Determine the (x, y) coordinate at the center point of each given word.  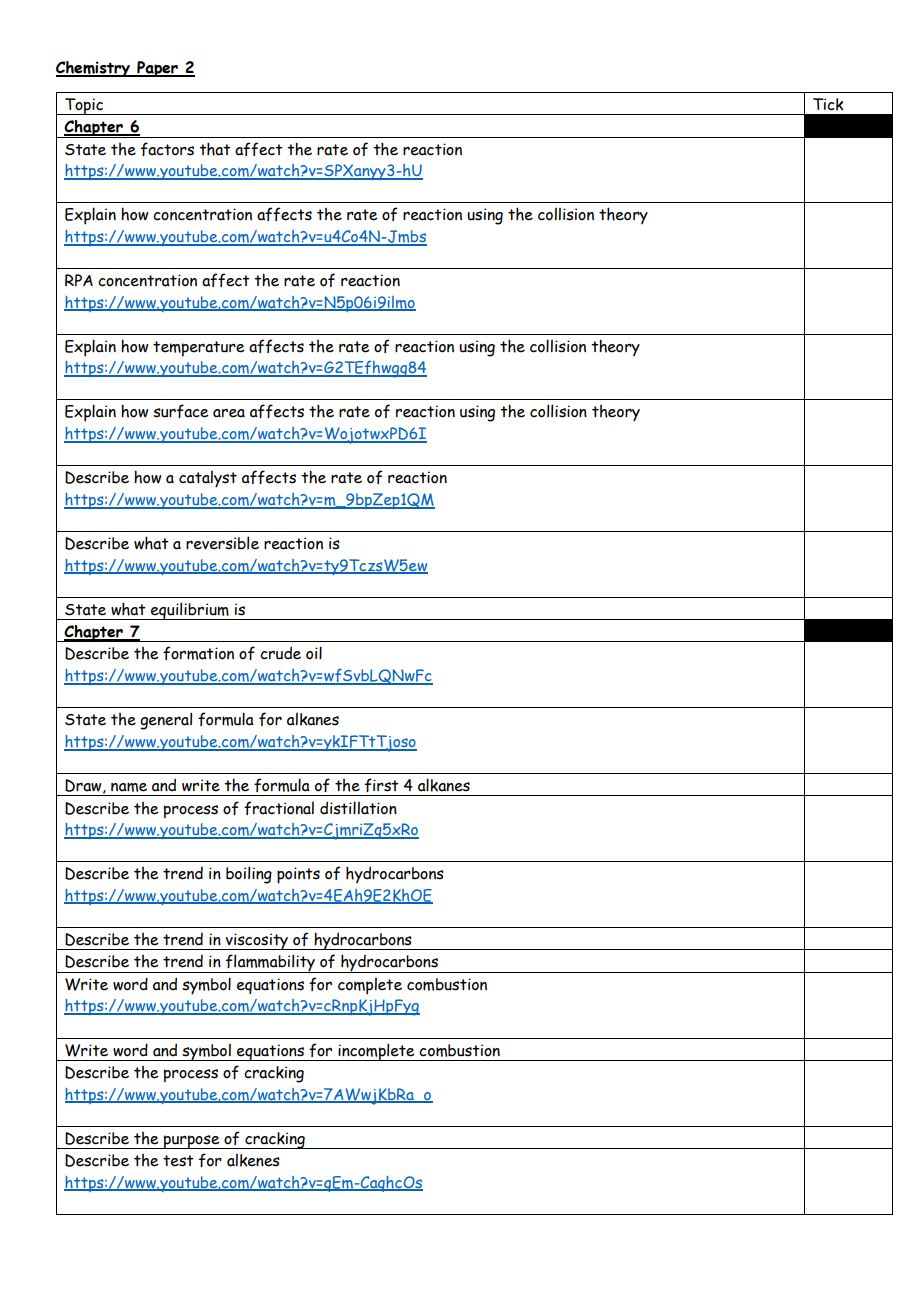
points (298, 875)
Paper (157, 69)
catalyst (208, 479)
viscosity (257, 941)
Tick (828, 104)
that (215, 149)
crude (280, 653)
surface (181, 411)
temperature (199, 349)
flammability (270, 963)
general (166, 721)
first (382, 785)
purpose (192, 1142)
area (229, 413)
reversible (222, 543)
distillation (358, 808)
